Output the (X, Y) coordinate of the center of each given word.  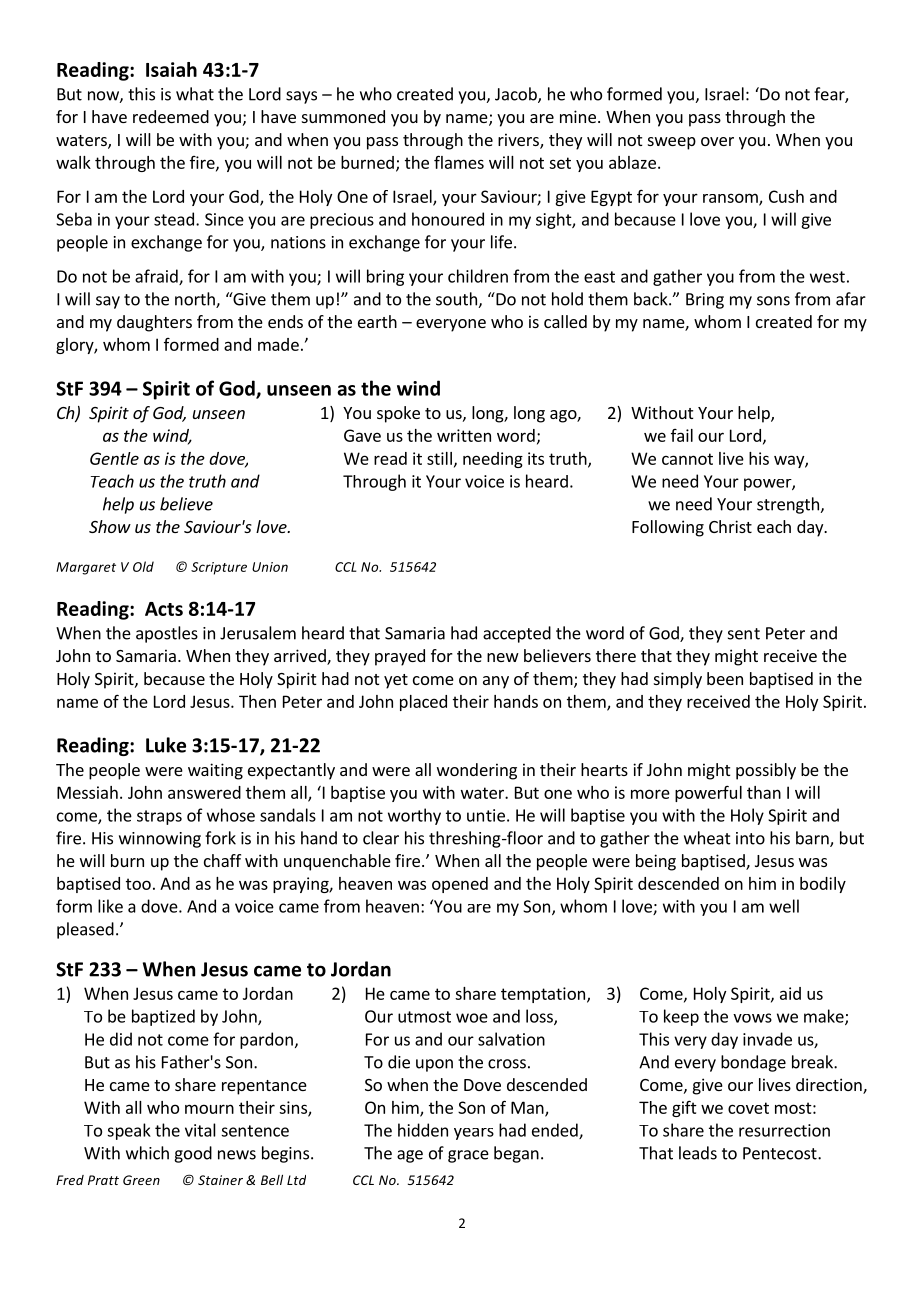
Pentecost (781, 1153)
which (147, 1153)
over (717, 141)
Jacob (517, 95)
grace (468, 1156)
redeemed (171, 116)
